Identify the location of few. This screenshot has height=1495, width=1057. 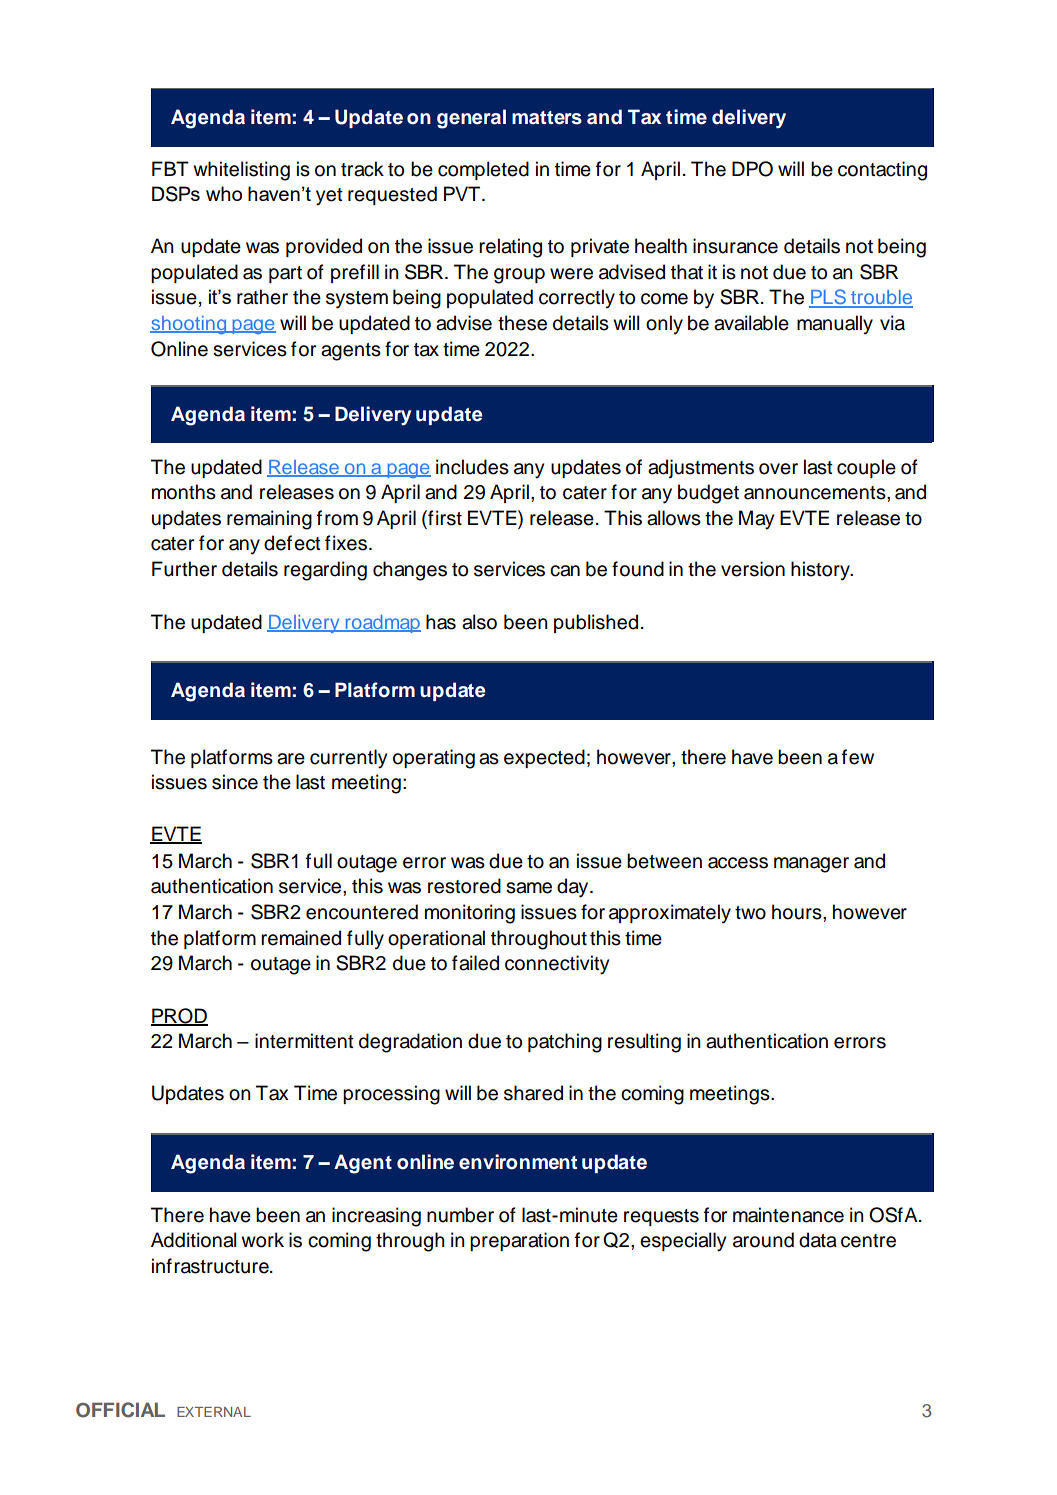
(858, 757).
